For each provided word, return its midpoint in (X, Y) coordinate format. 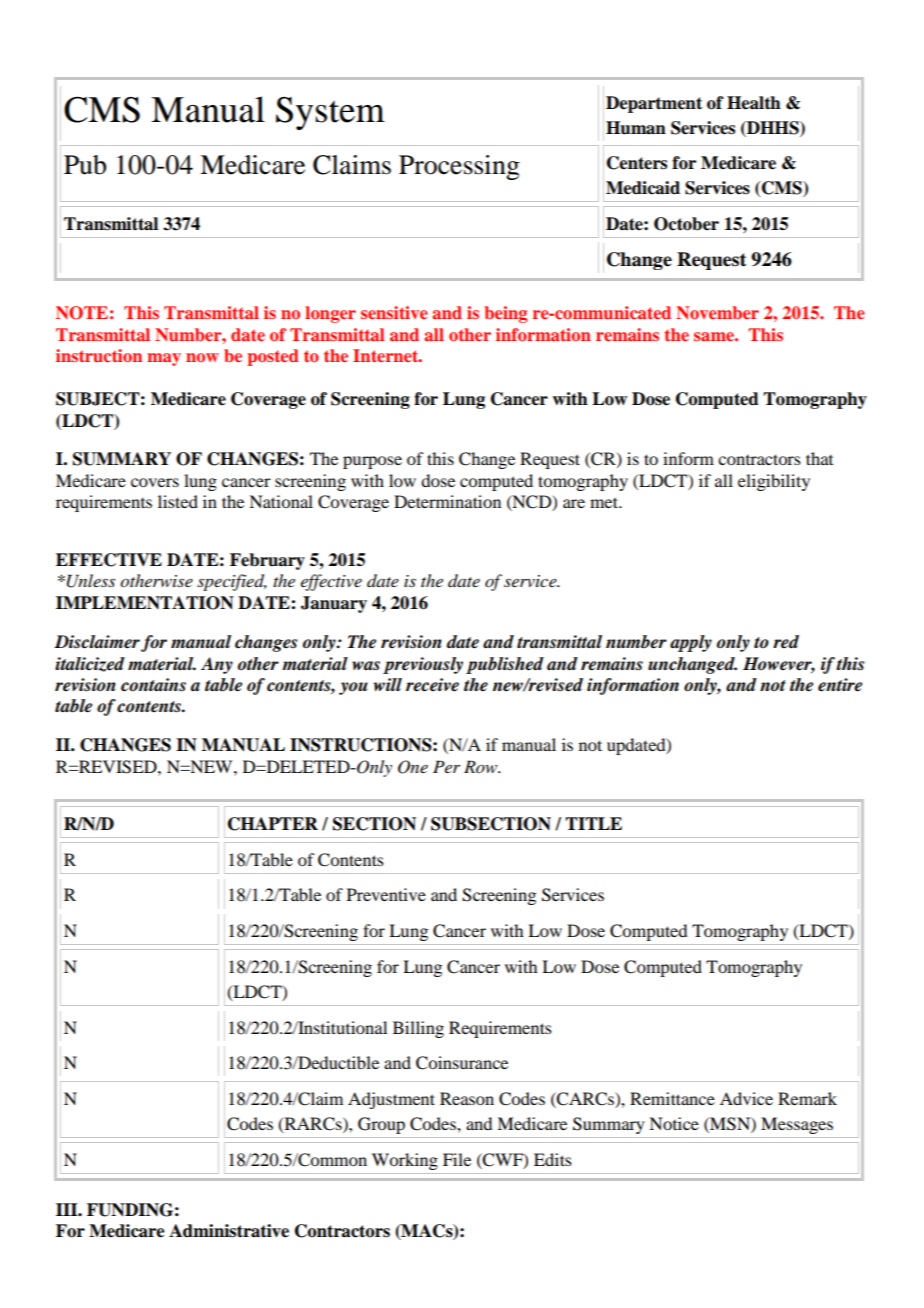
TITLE (593, 823)
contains (153, 685)
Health (754, 103)
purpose (372, 462)
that (819, 458)
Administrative (229, 1231)
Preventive (386, 894)
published (505, 665)
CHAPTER (273, 824)
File (457, 1159)
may (164, 359)
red (786, 642)
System (330, 113)
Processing (459, 167)
